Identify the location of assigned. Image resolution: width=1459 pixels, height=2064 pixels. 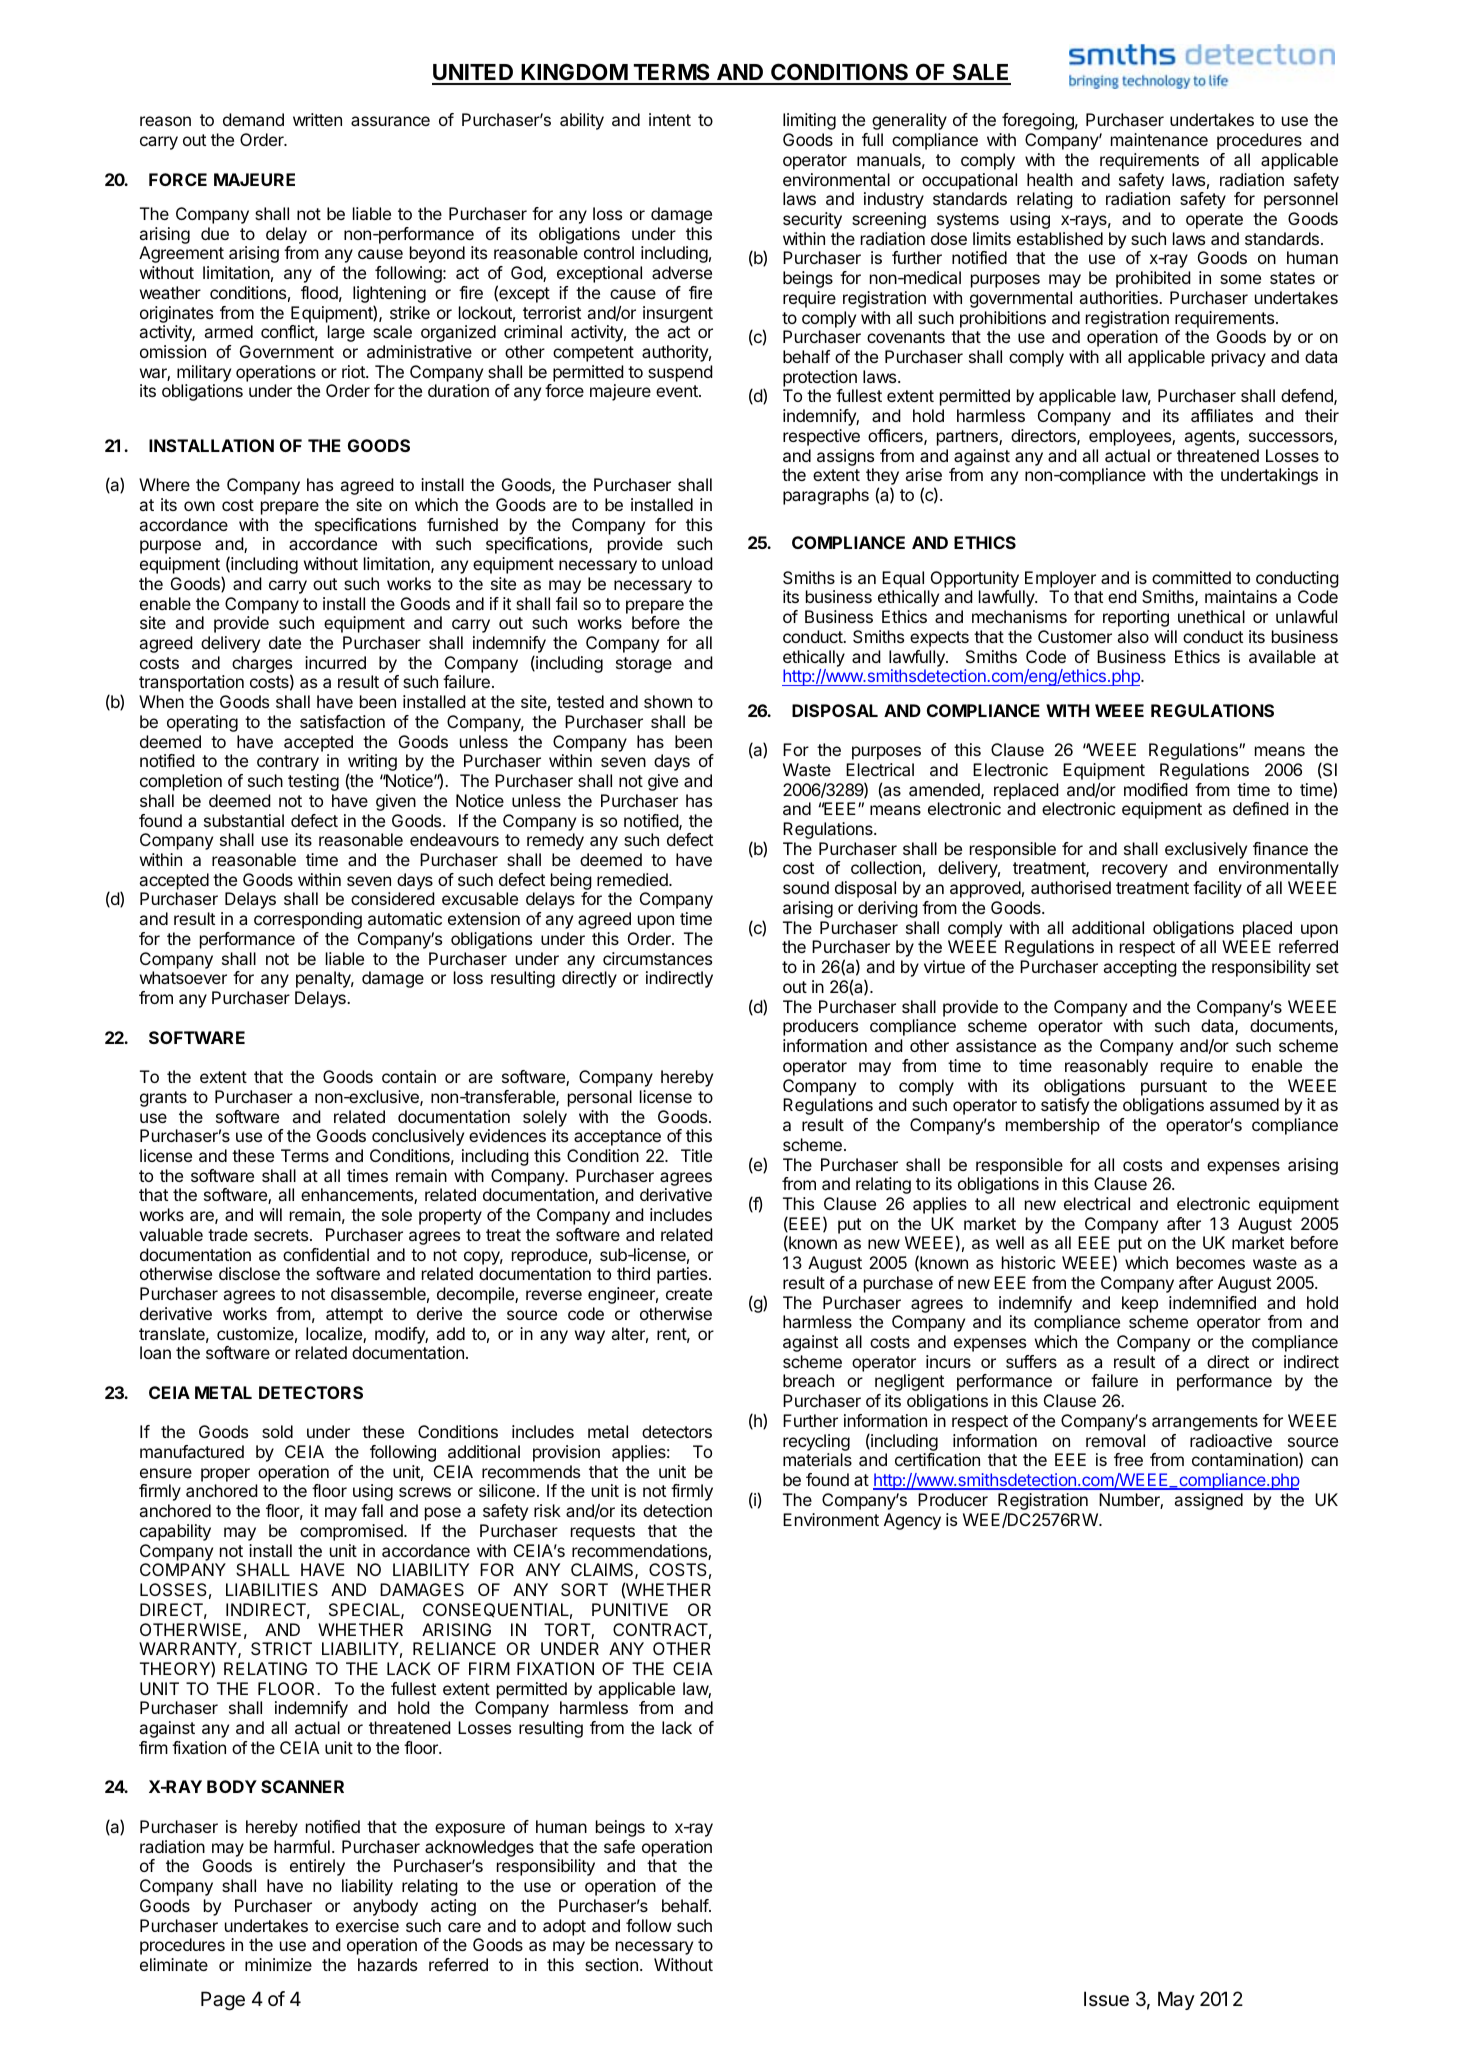
(1209, 1501).
